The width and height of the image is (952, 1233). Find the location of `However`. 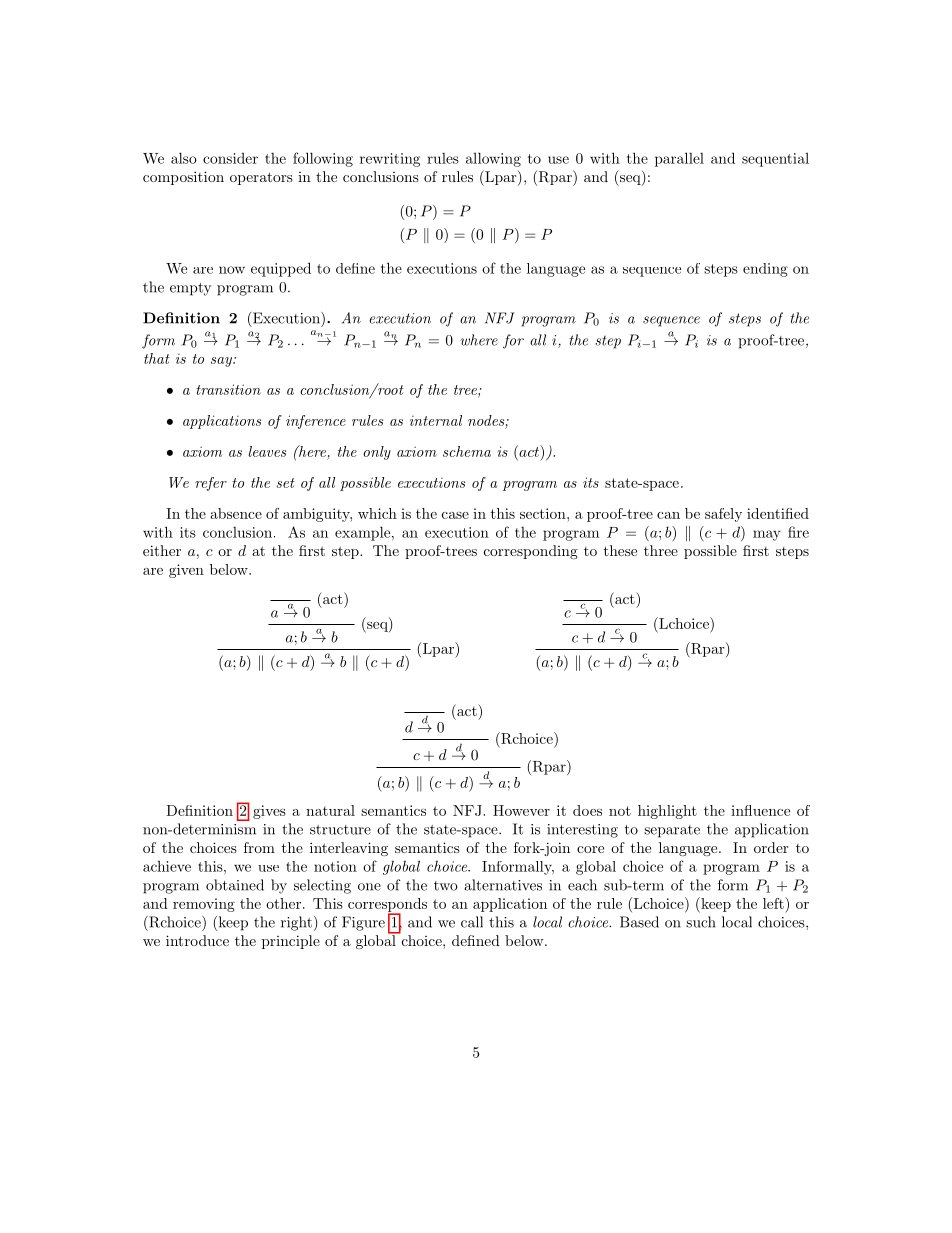

However is located at coordinates (521, 810).
